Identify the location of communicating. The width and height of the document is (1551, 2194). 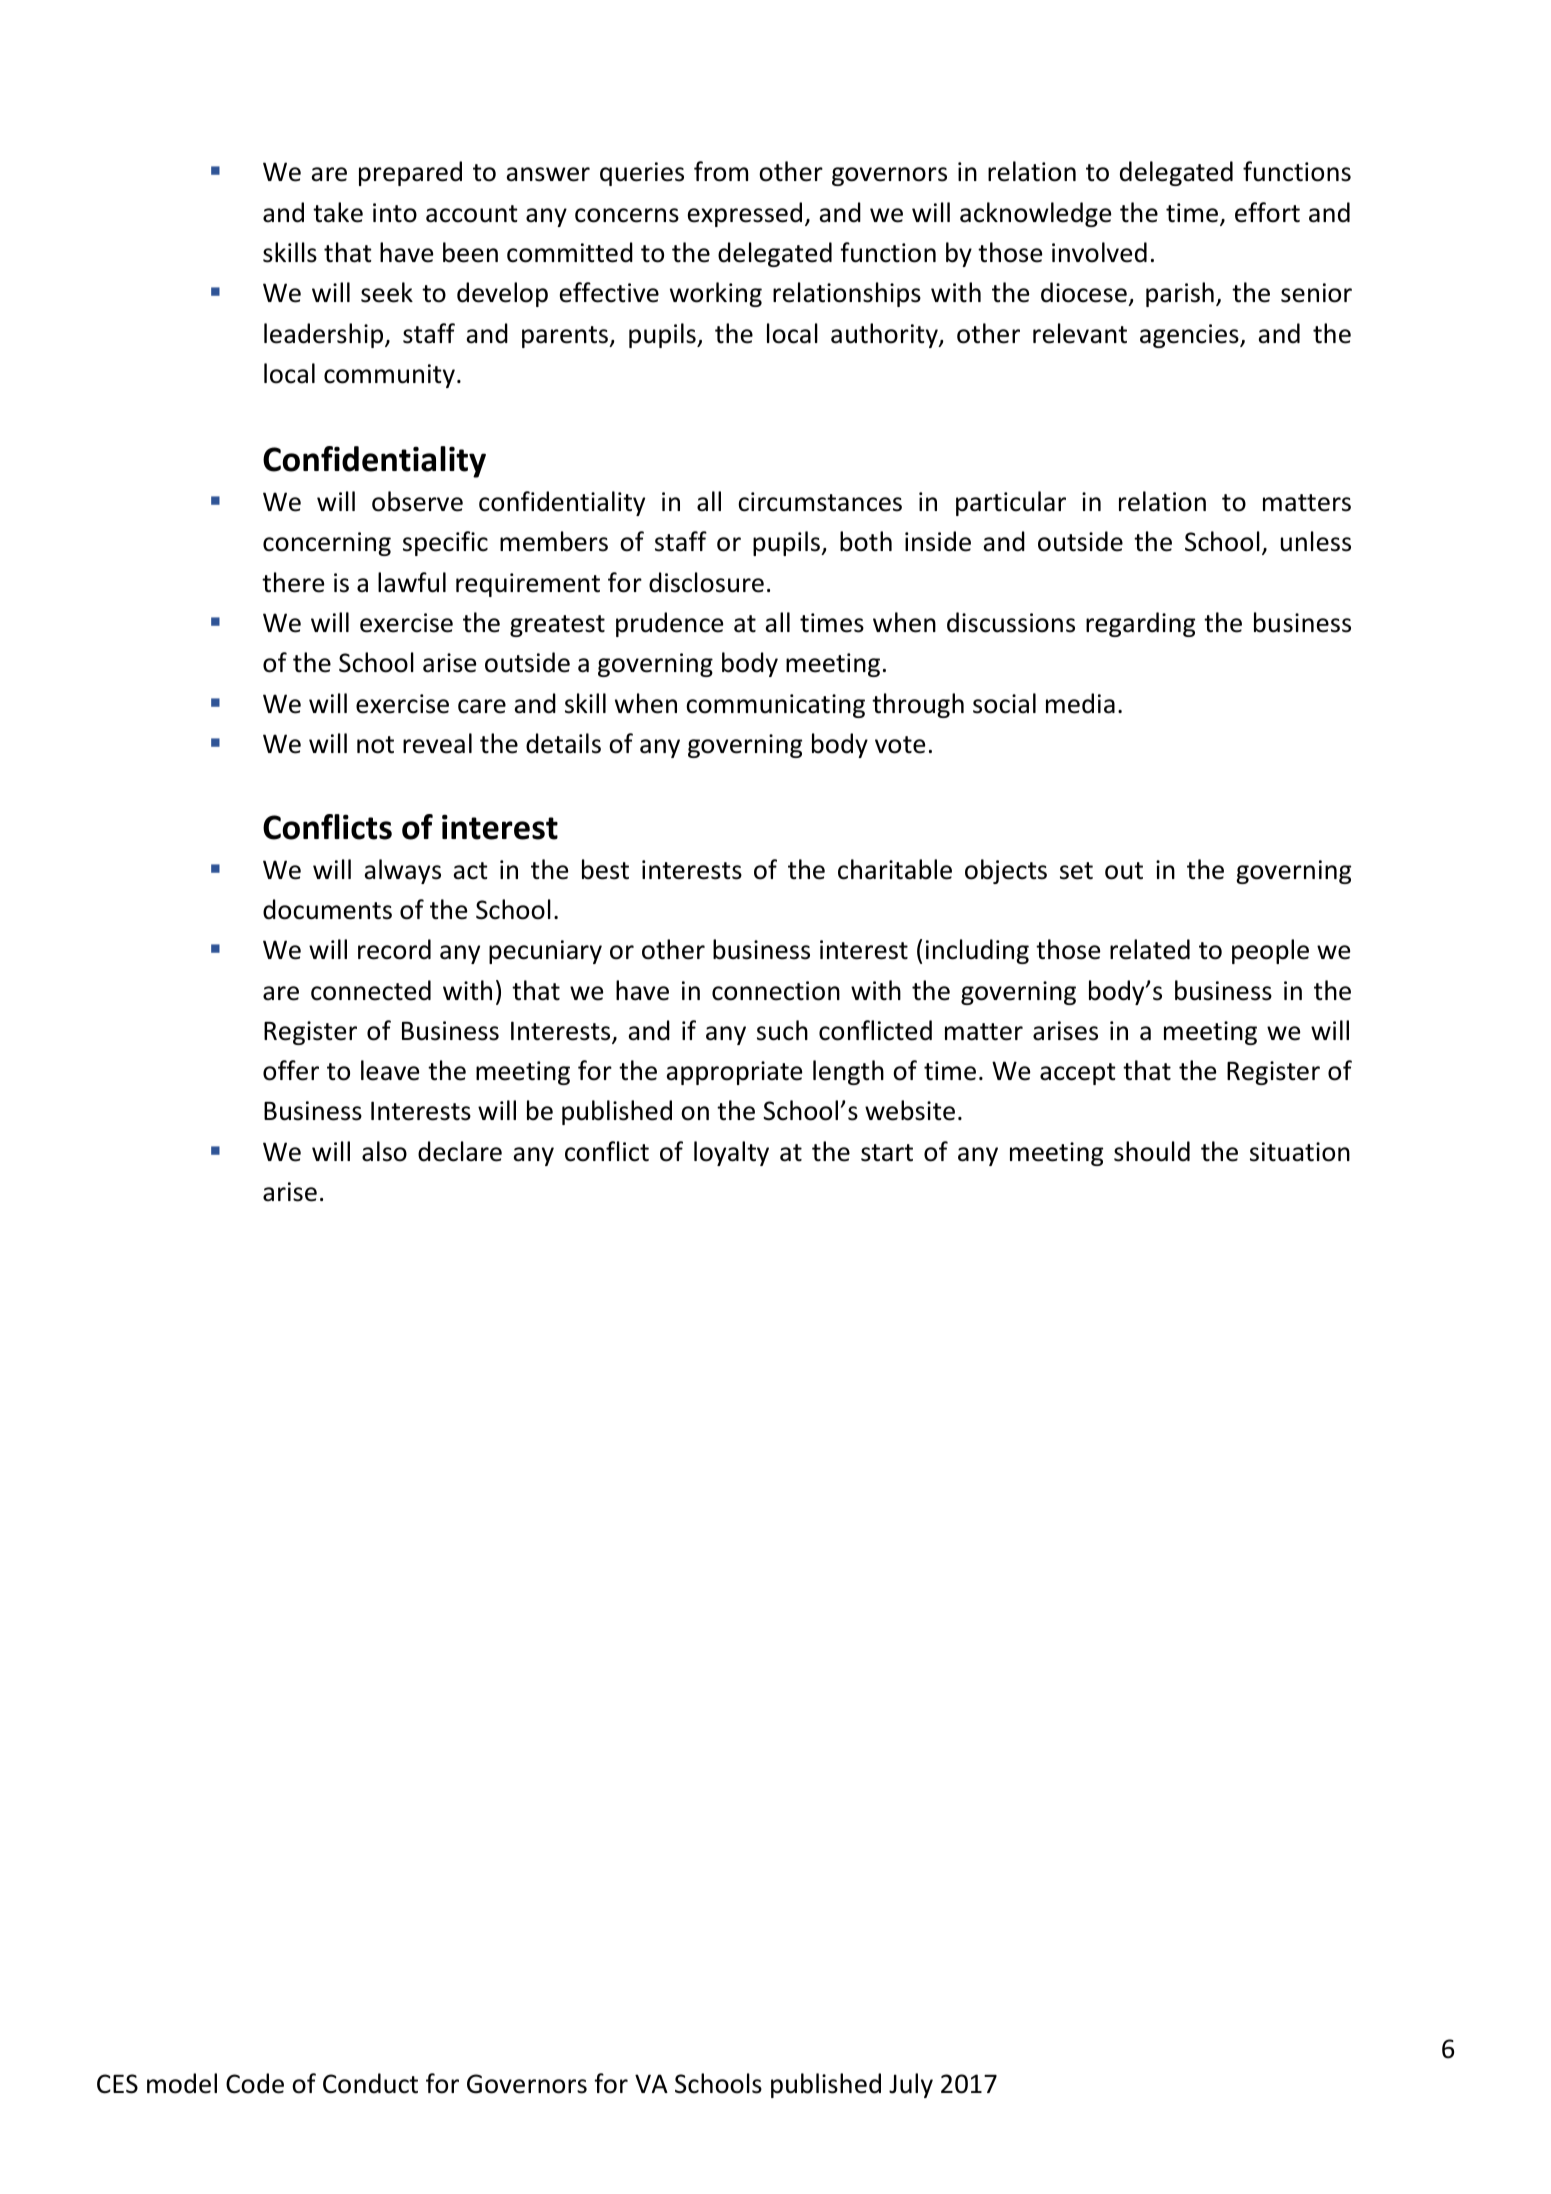
(775, 706).
